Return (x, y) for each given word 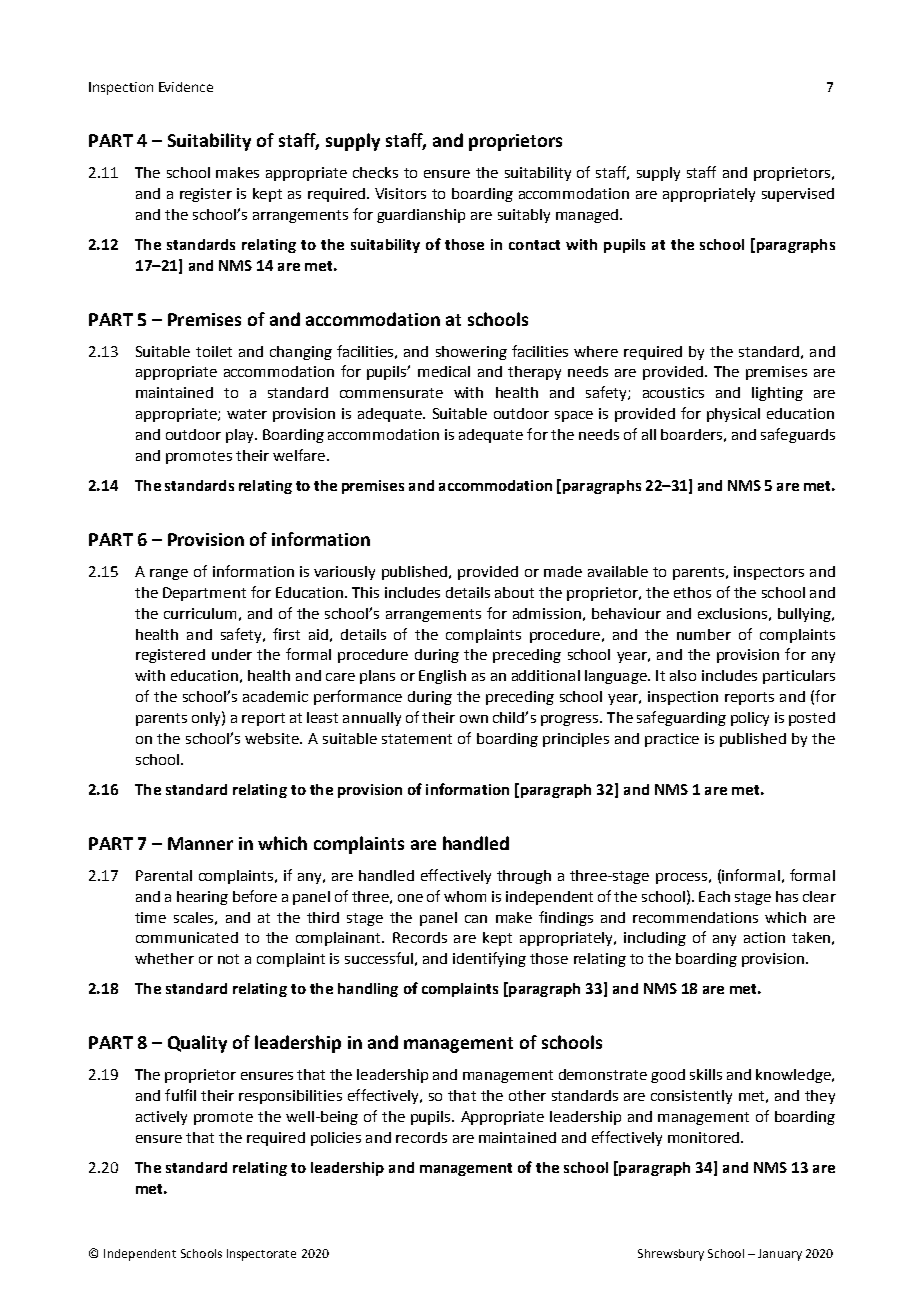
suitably (524, 216)
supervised (798, 195)
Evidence (186, 87)
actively (161, 1118)
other (527, 1095)
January (780, 1255)
